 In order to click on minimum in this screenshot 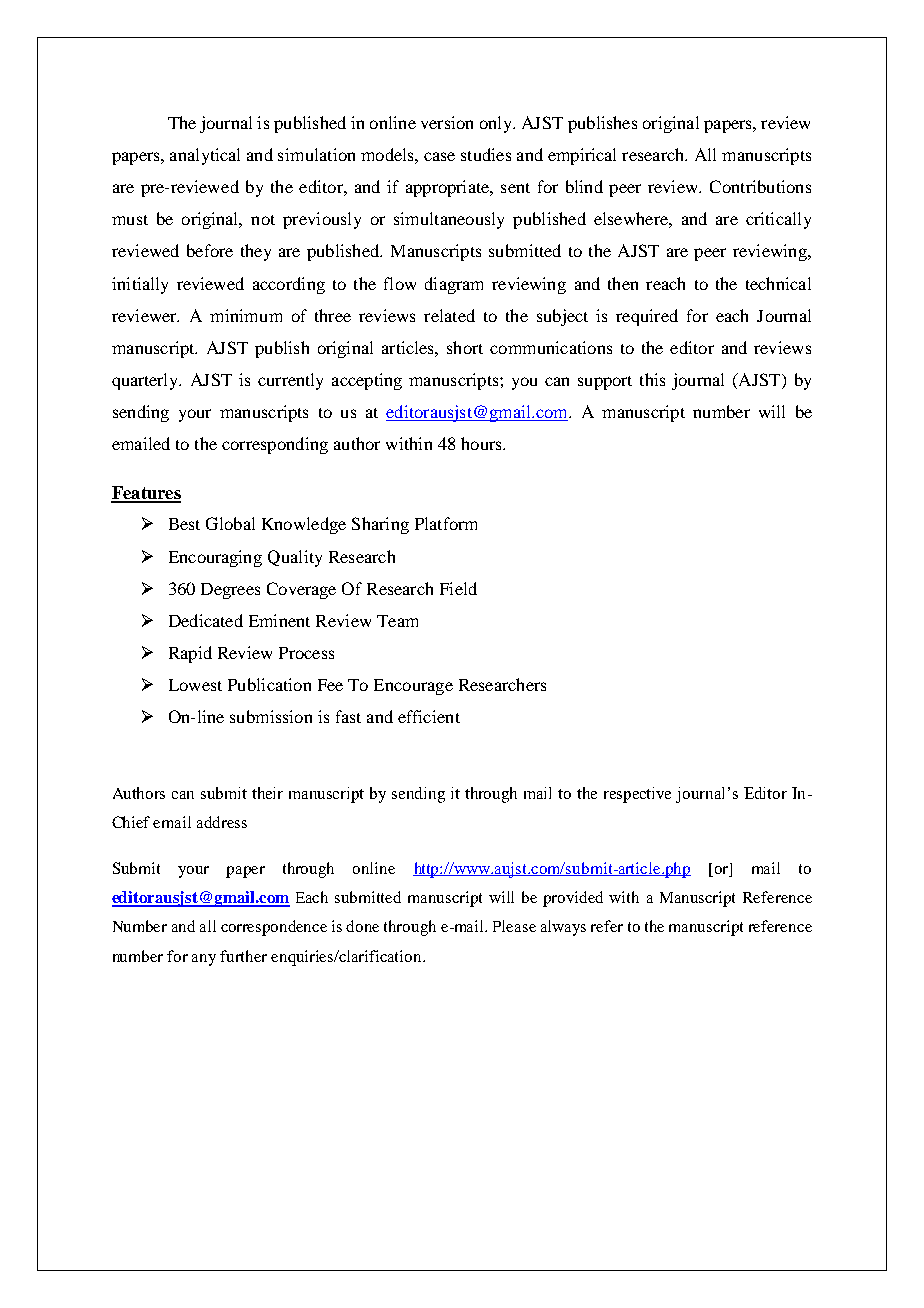, I will do `click(246, 315)`.
